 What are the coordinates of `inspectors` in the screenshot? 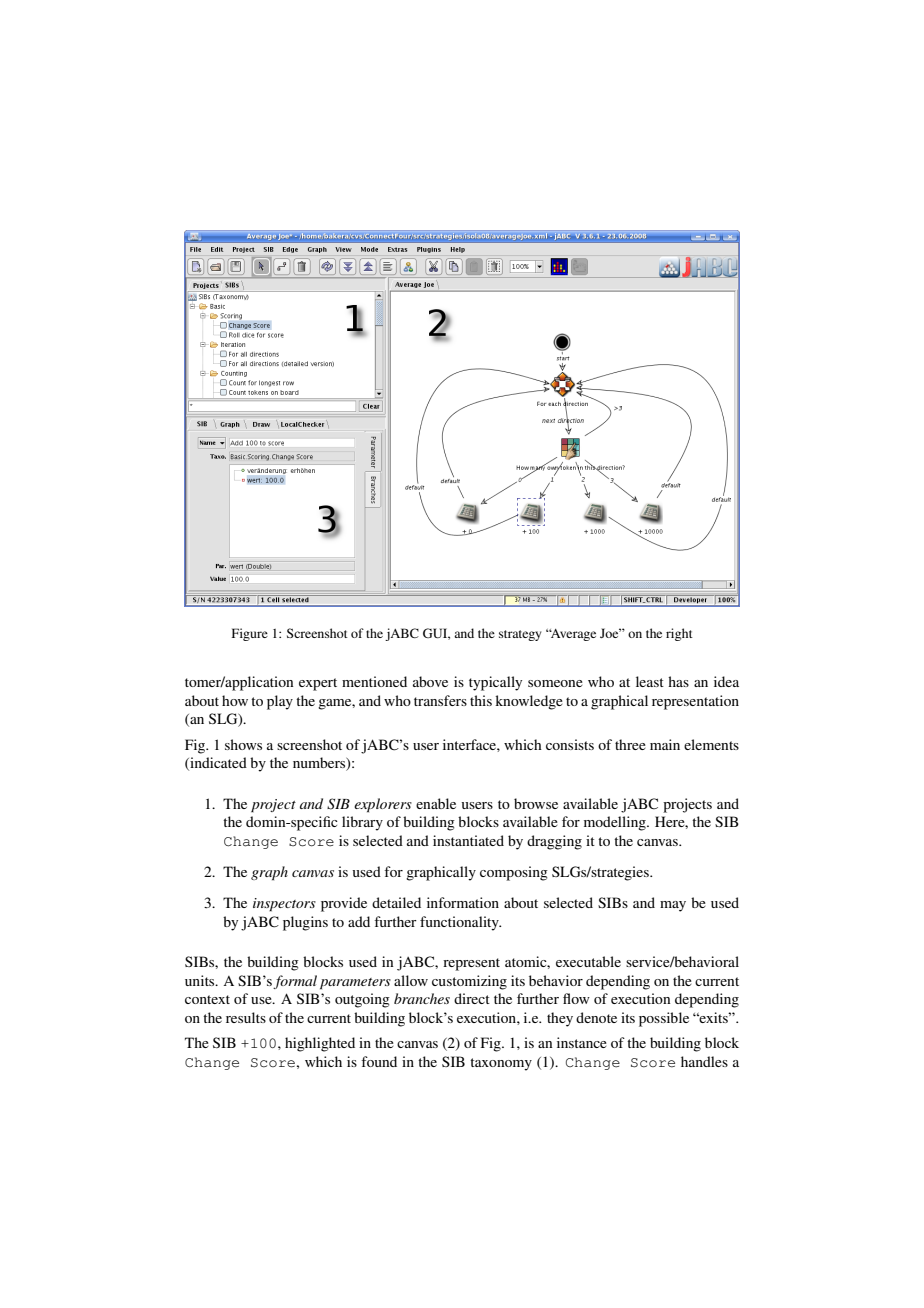 It's located at (284, 905).
